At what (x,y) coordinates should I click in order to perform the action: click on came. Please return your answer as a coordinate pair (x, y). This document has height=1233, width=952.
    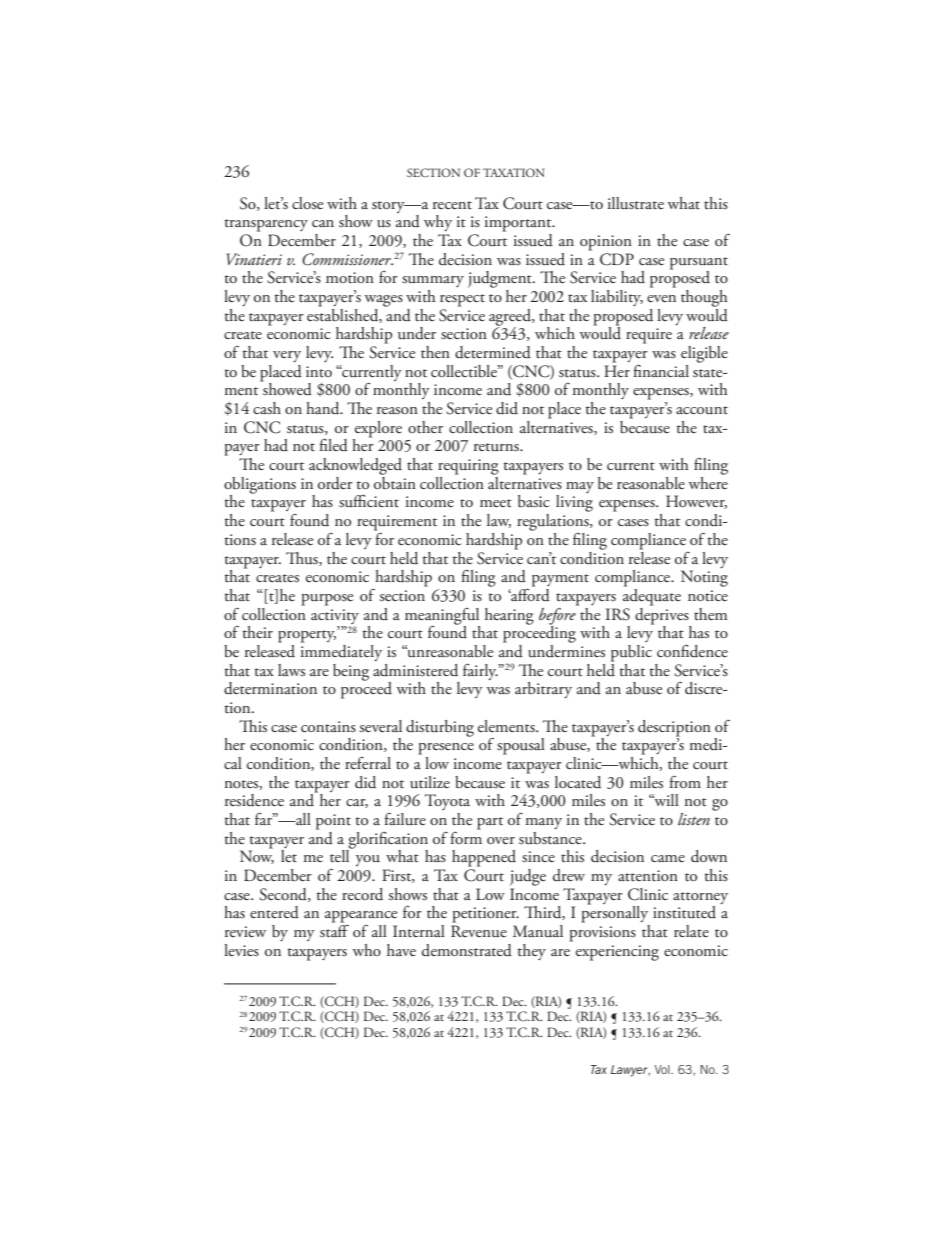
    Looking at the image, I should click on (668, 858).
